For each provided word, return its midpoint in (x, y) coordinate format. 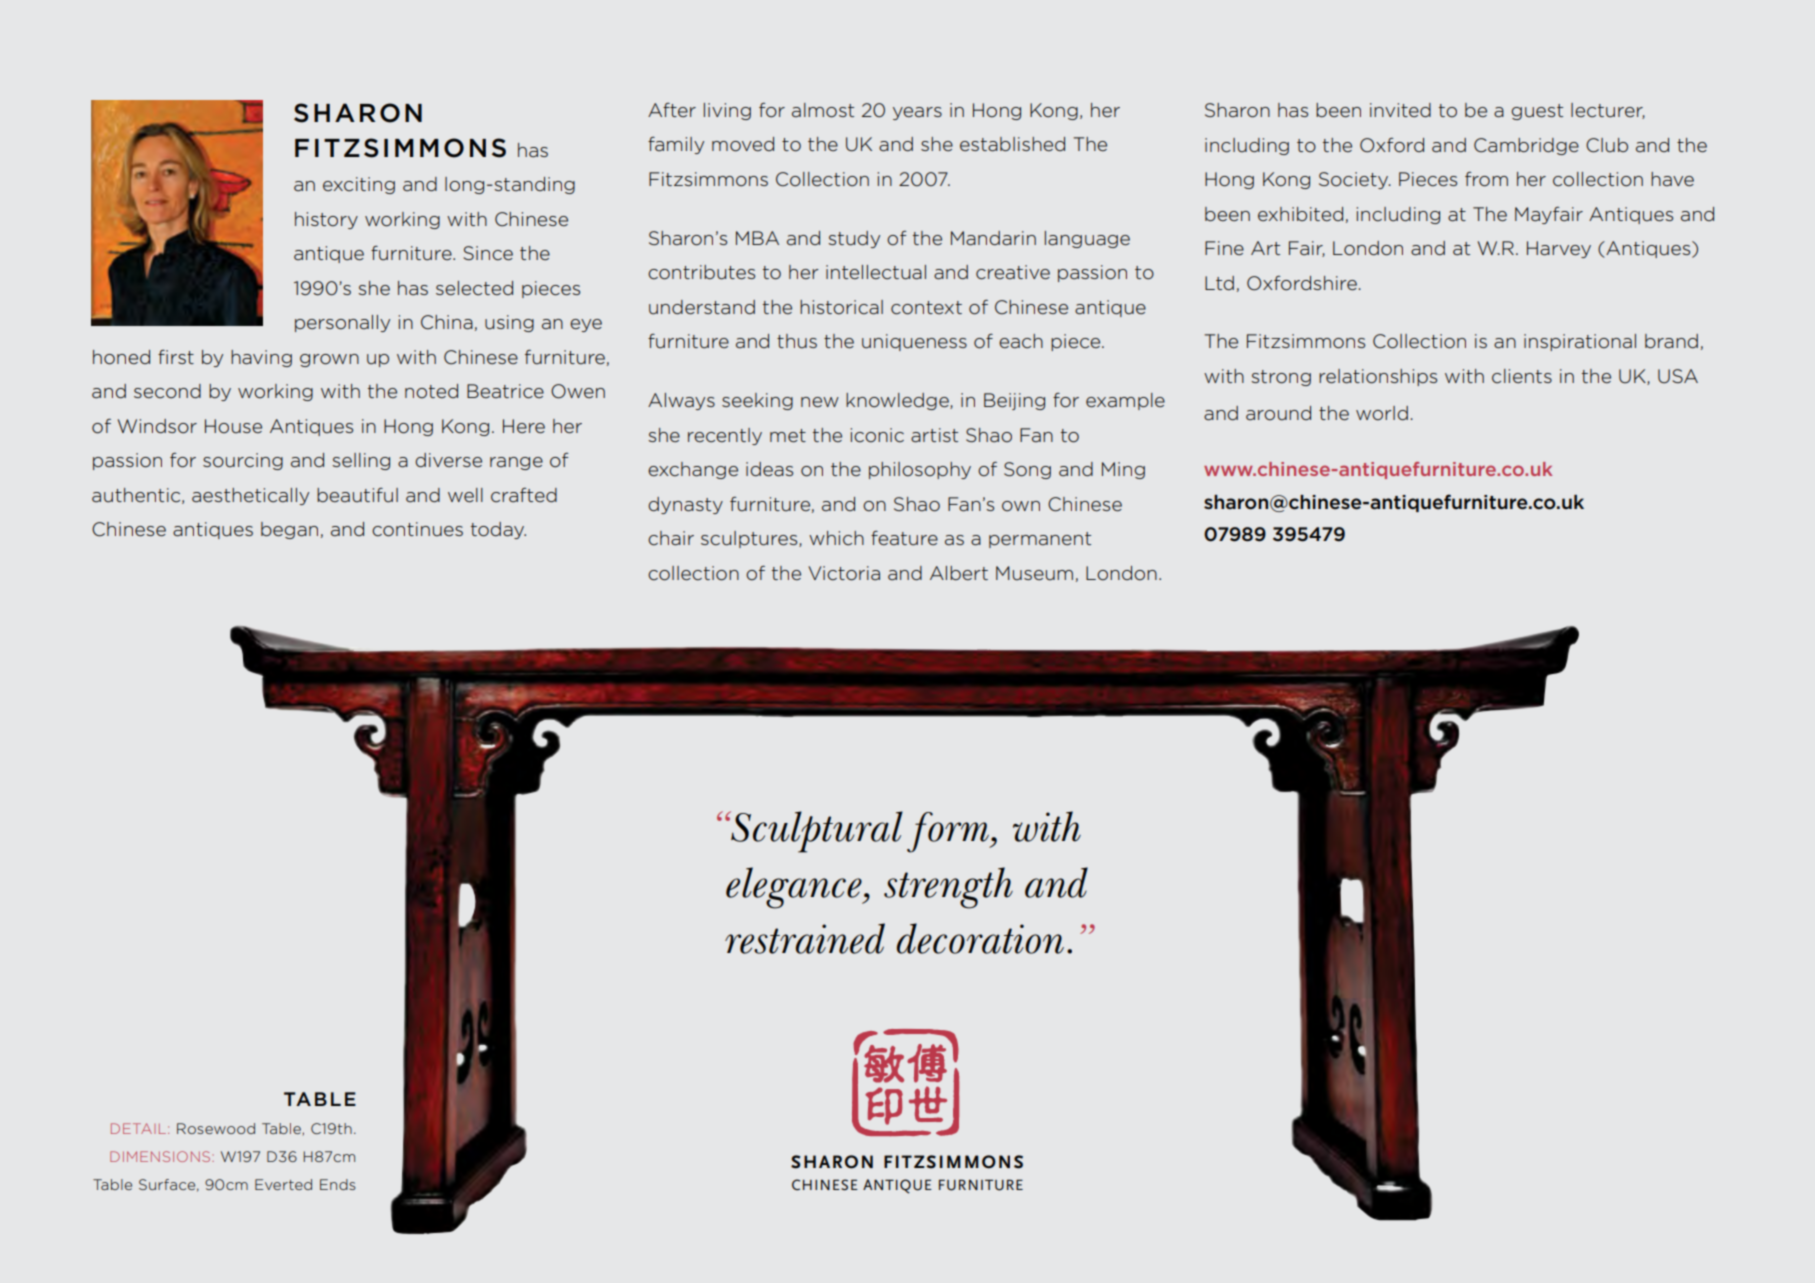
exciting (359, 185)
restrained (805, 938)
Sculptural (816, 832)
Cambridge (1526, 146)
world (1382, 413)
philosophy (920, 470)
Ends (338, 1184)
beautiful (357, 495)
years (917, 113)
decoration (980, 938)
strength (948, 888)
